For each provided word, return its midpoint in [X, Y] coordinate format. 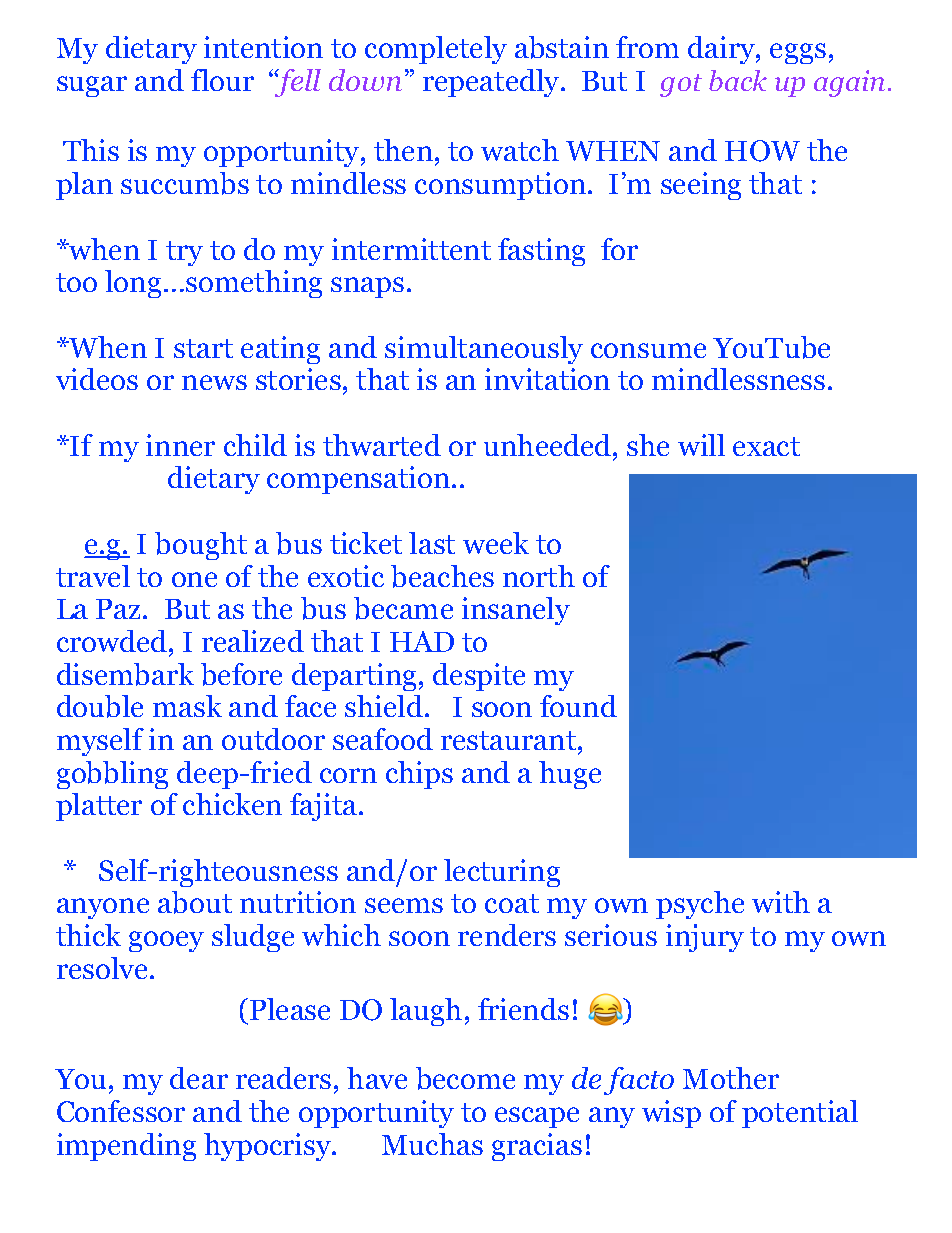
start [203, 348]
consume [648, 350]
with [781, 902]
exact [766, 446]
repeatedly [492, 83]
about [195, 902]
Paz [120, 609]
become [465, 1078]
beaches [442, 576]
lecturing [502, 873]
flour [222, 80]
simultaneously [484, 350]
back [738, 80]
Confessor [121, 1111]
